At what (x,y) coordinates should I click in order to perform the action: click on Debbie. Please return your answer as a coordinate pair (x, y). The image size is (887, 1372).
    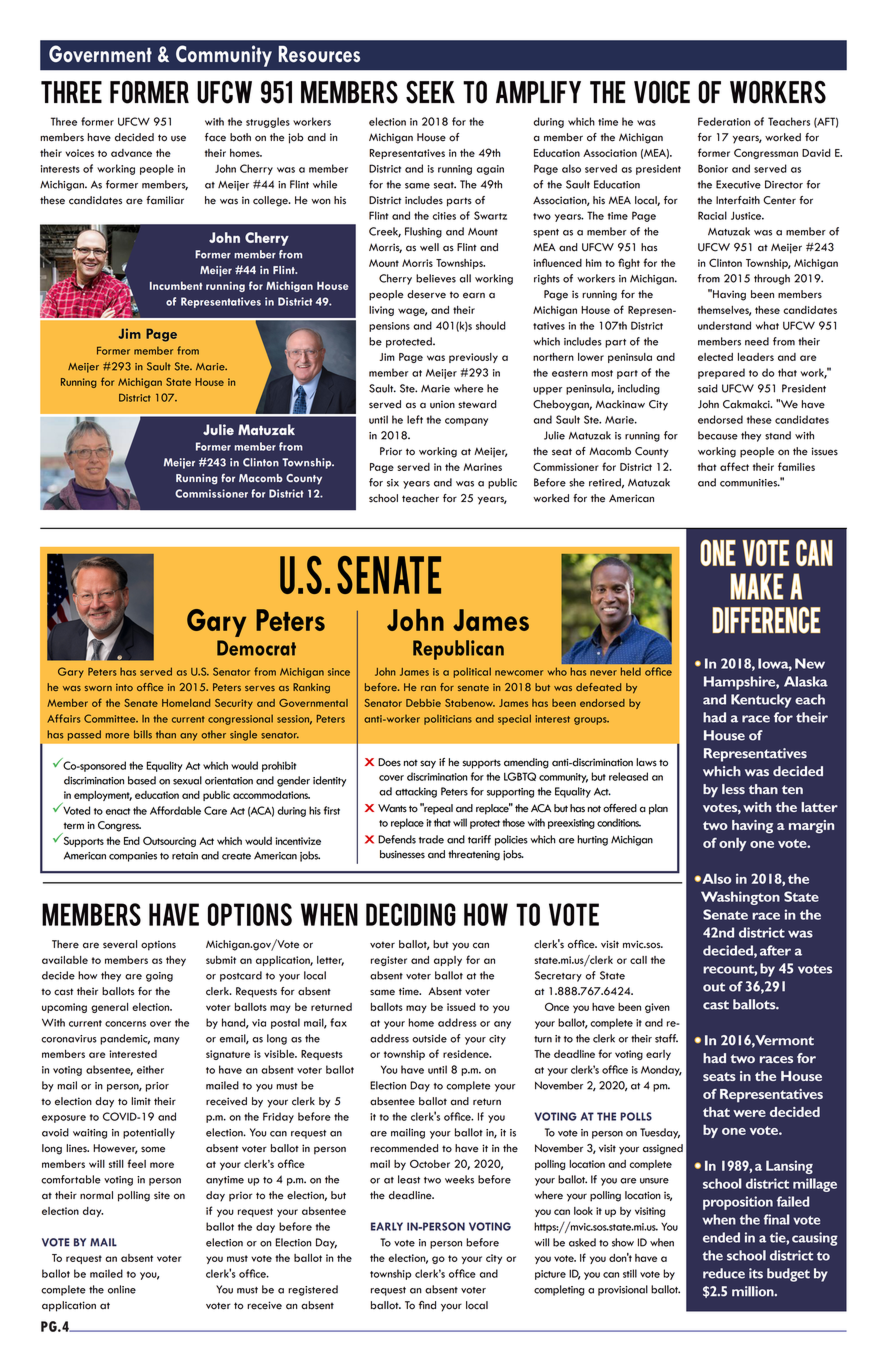
    Looking at the image, I should click on (423, 703).
